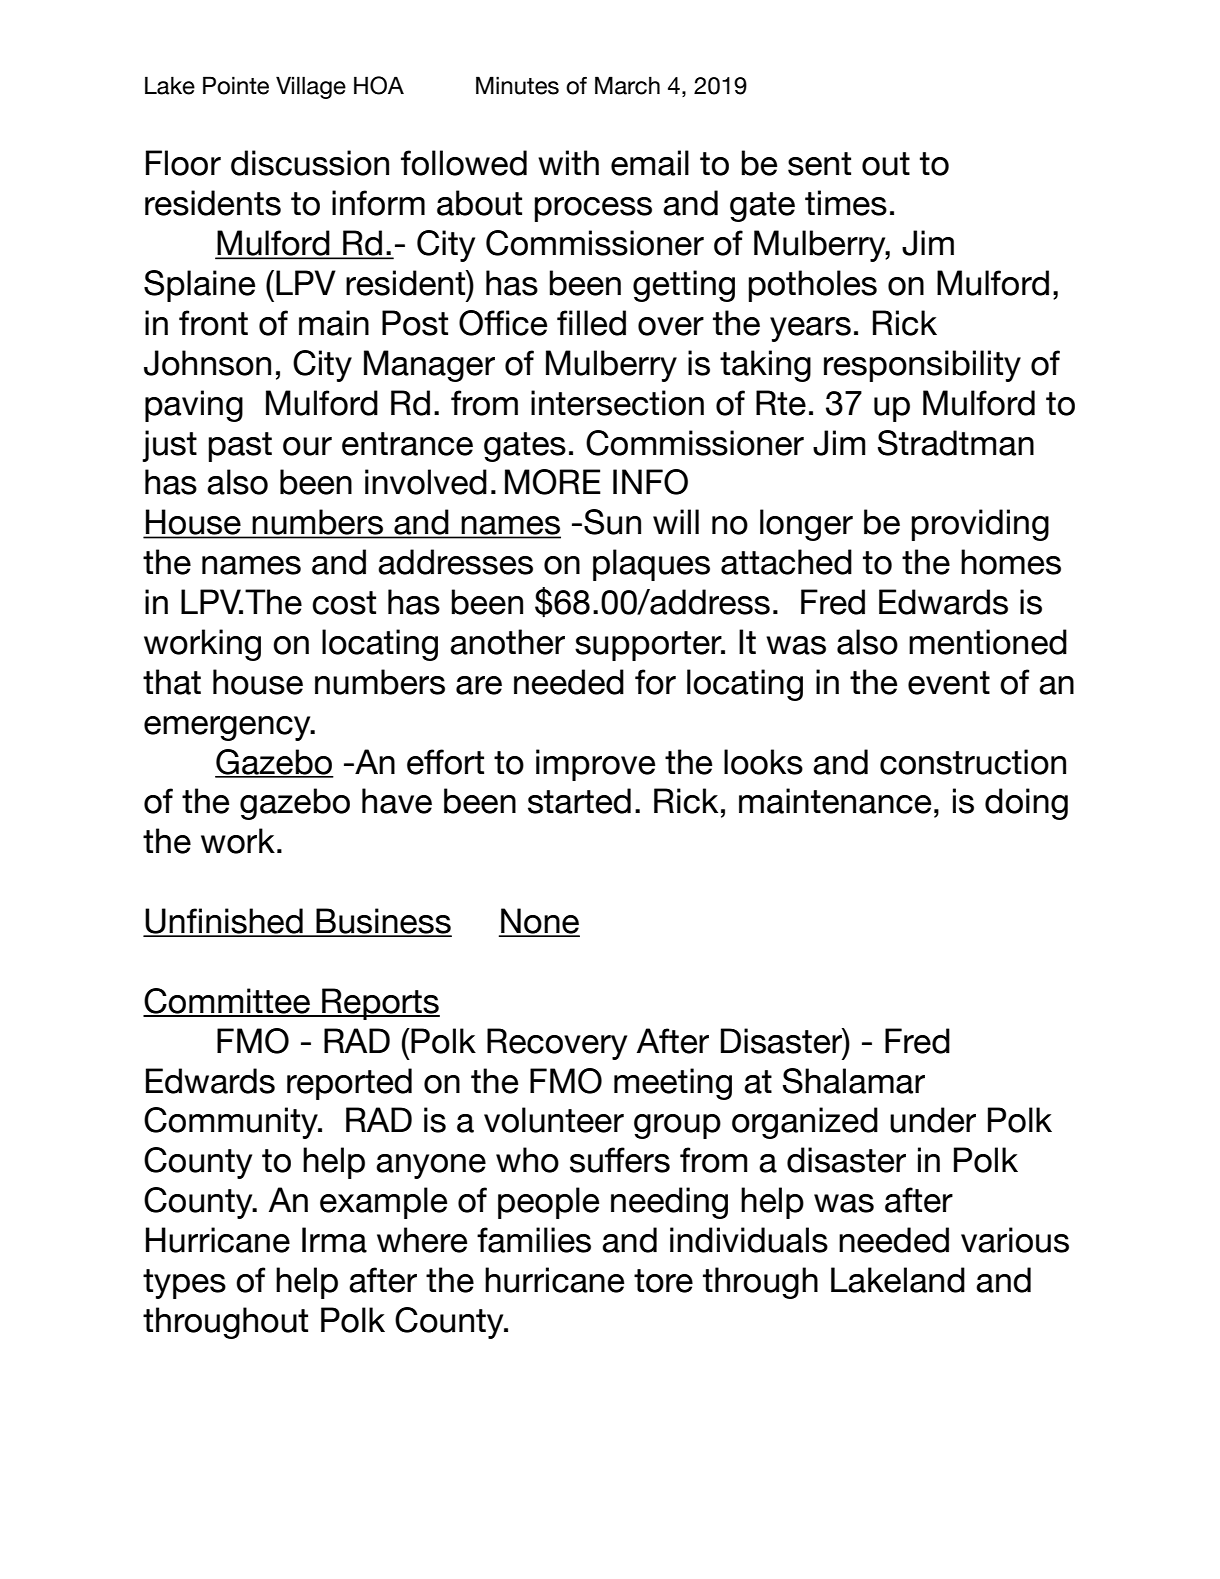 The width and height of the screenshot is (1220, 1579). Describe the element at coordinates (311, 87) in the screenshot. I see `Village` at that location.
